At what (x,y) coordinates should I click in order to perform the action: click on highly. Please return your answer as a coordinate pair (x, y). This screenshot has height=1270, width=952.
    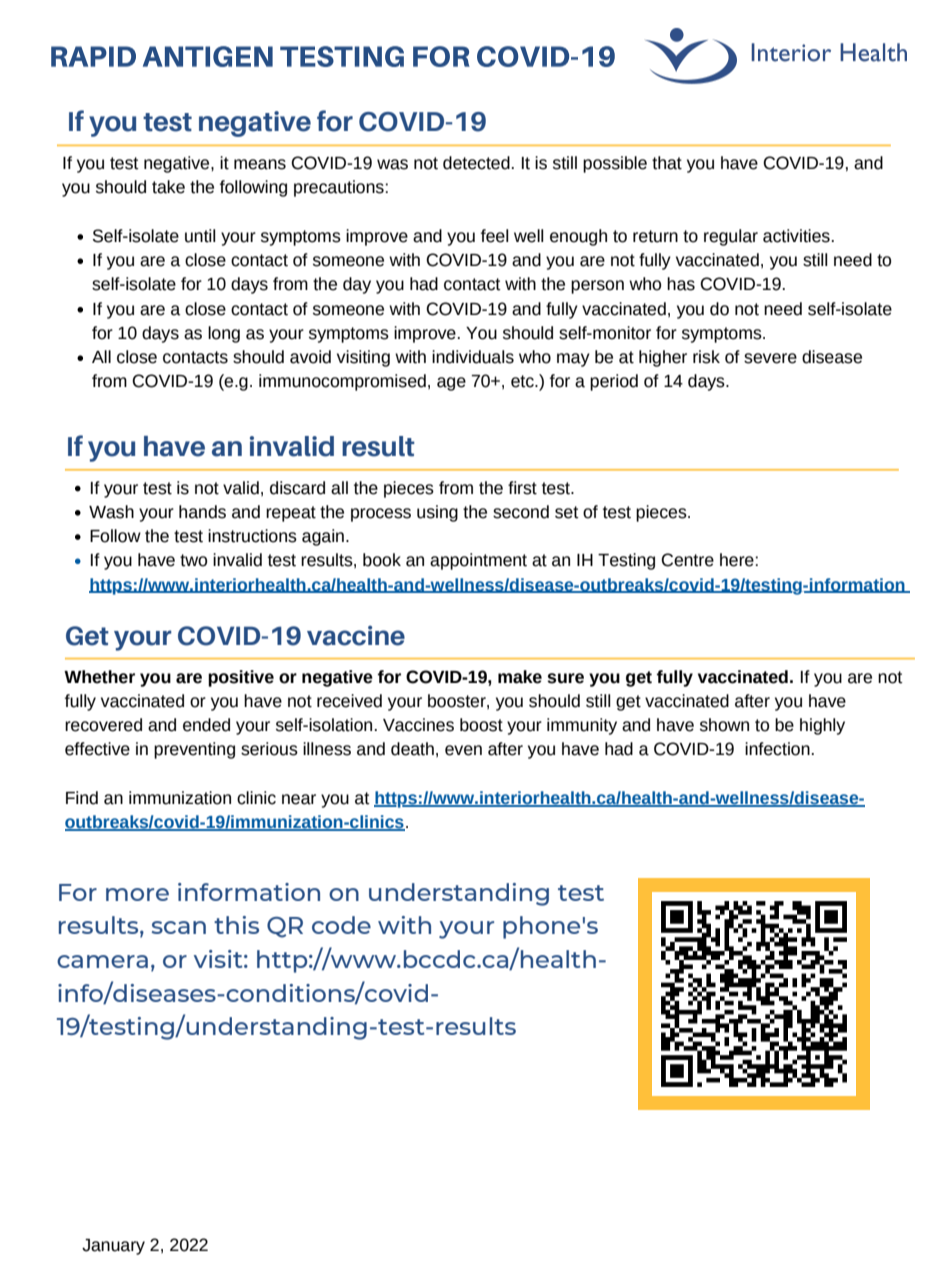
    Looking at the image, I should click on (822, 726).
